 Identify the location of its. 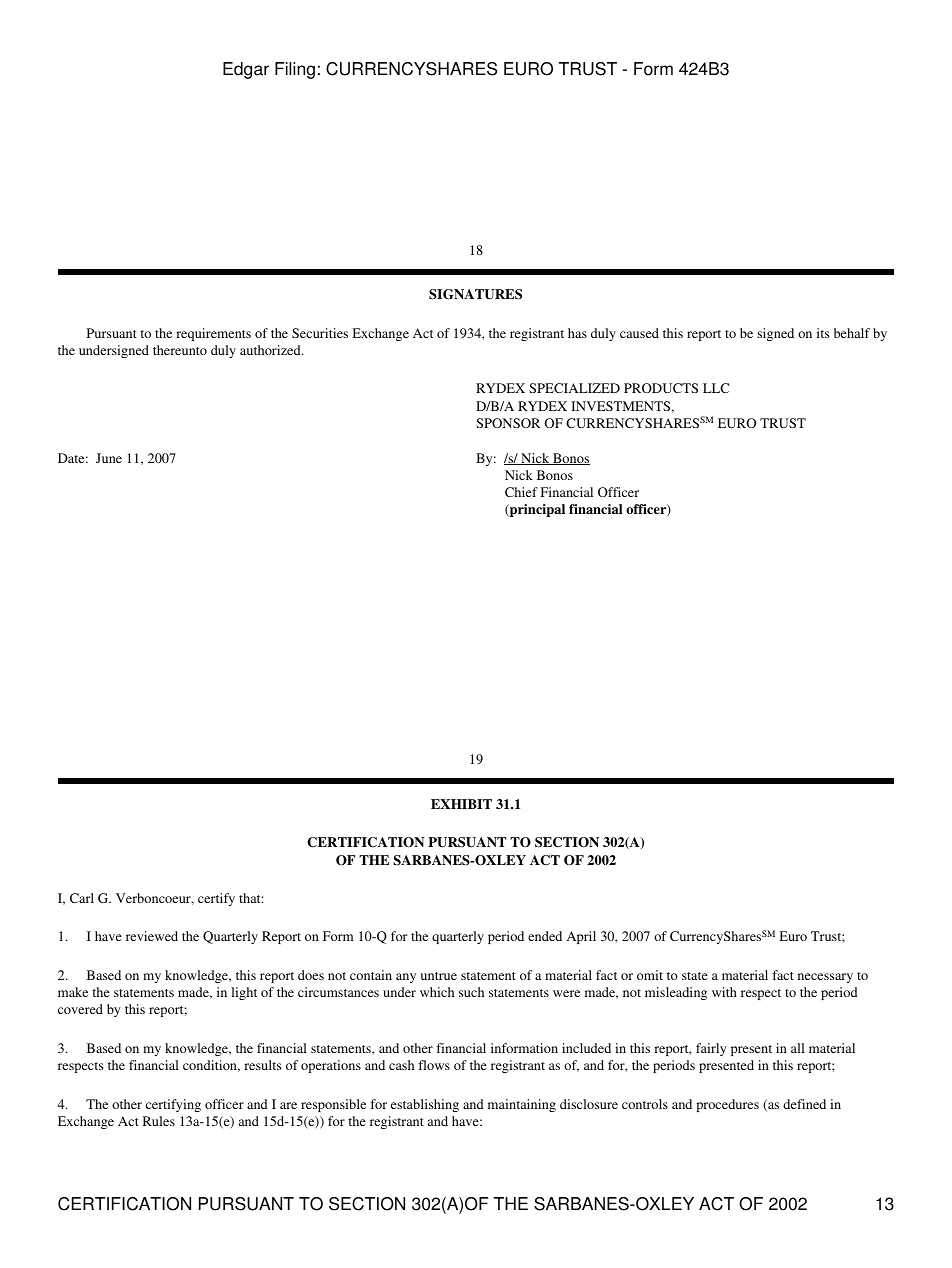
(823, 333).
